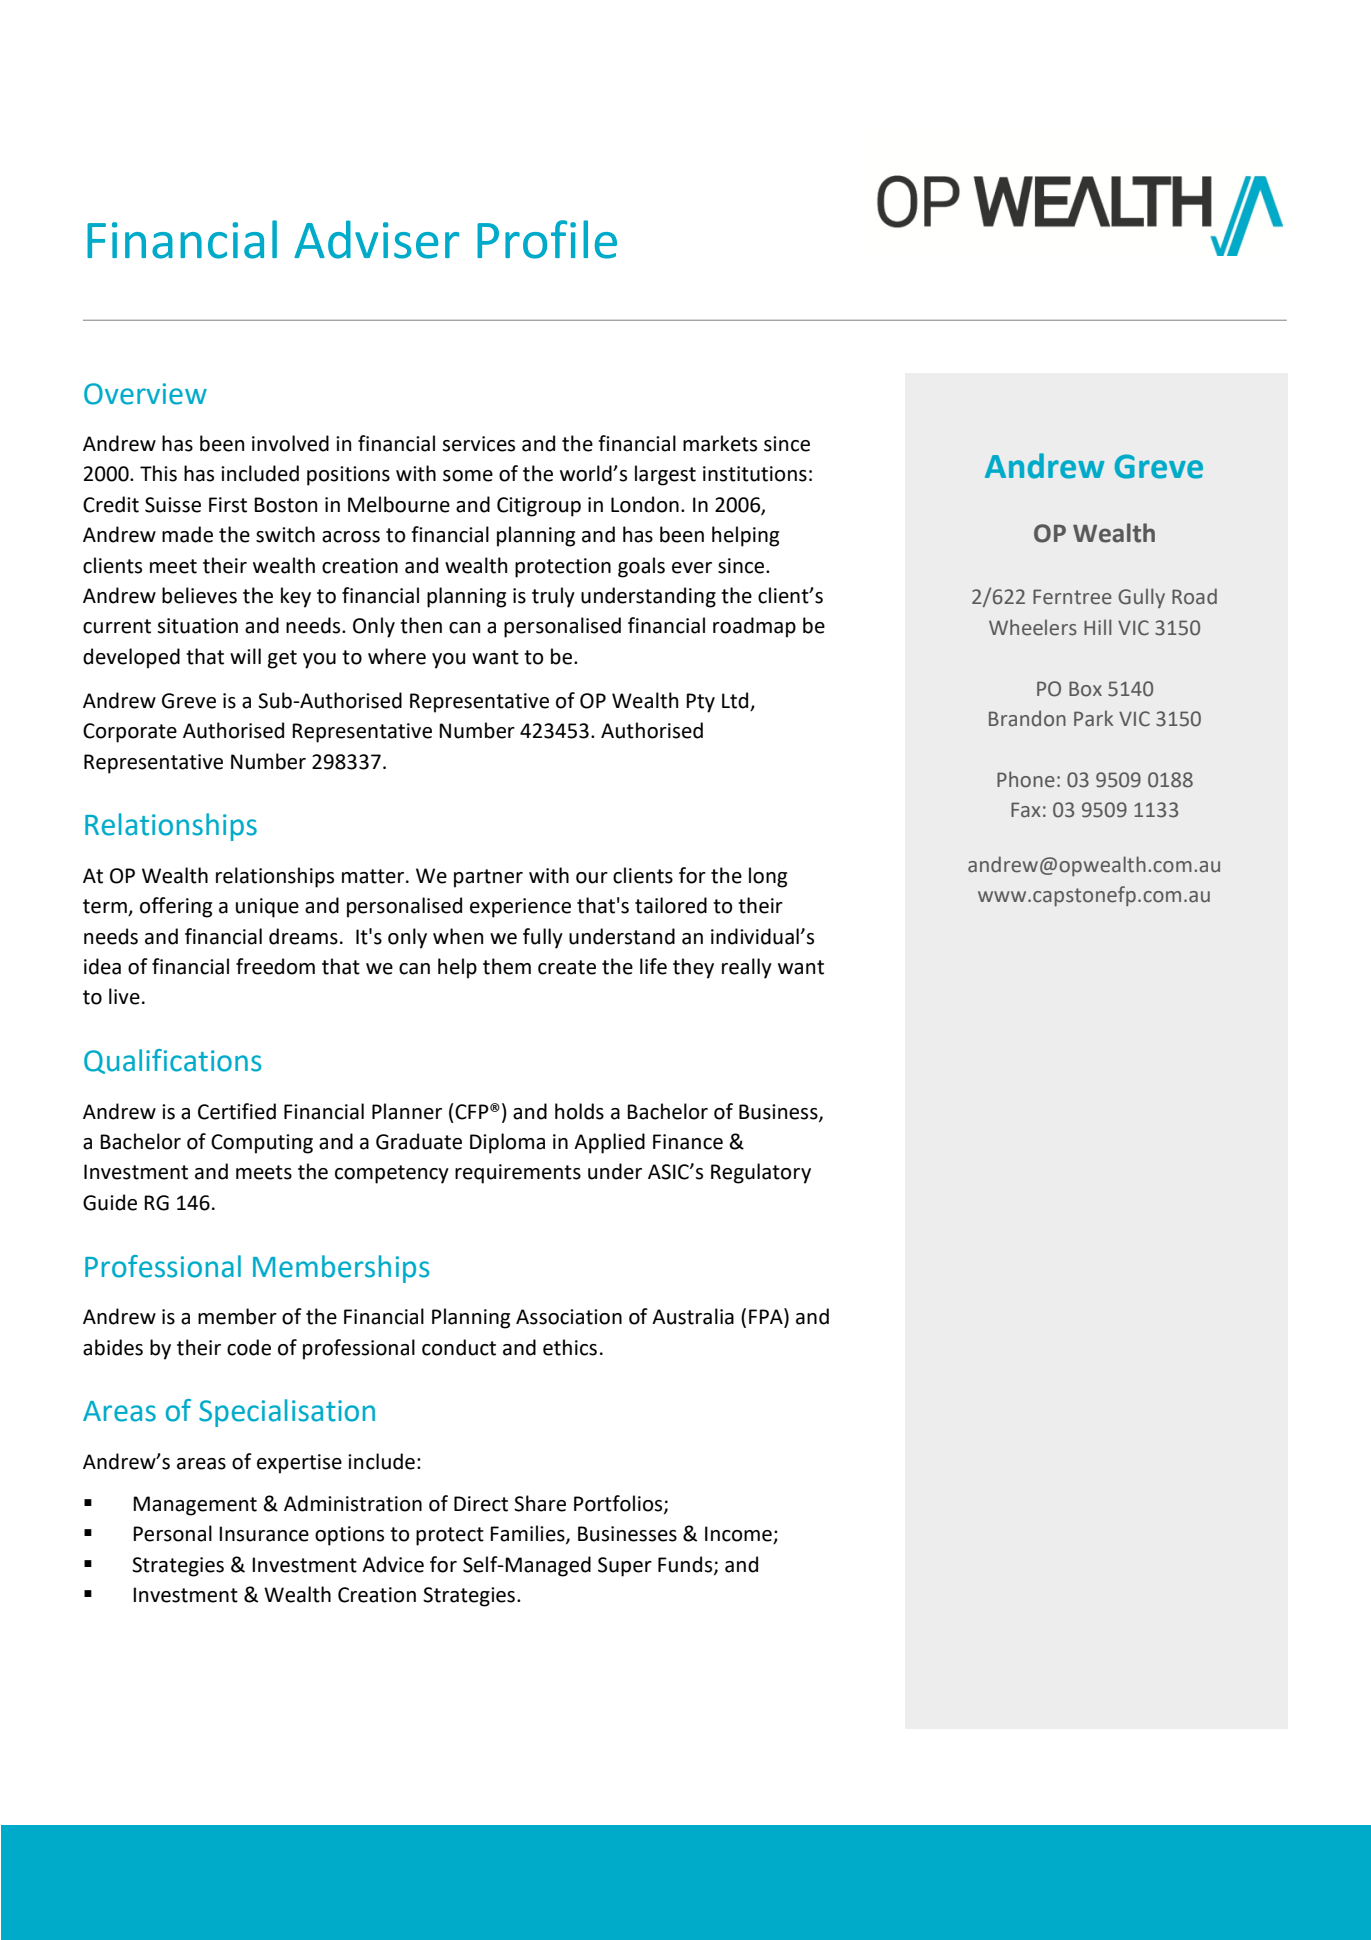  Describe the element at coordinates (767, 1317) in the screenshot. I see `FPA` at that location.
